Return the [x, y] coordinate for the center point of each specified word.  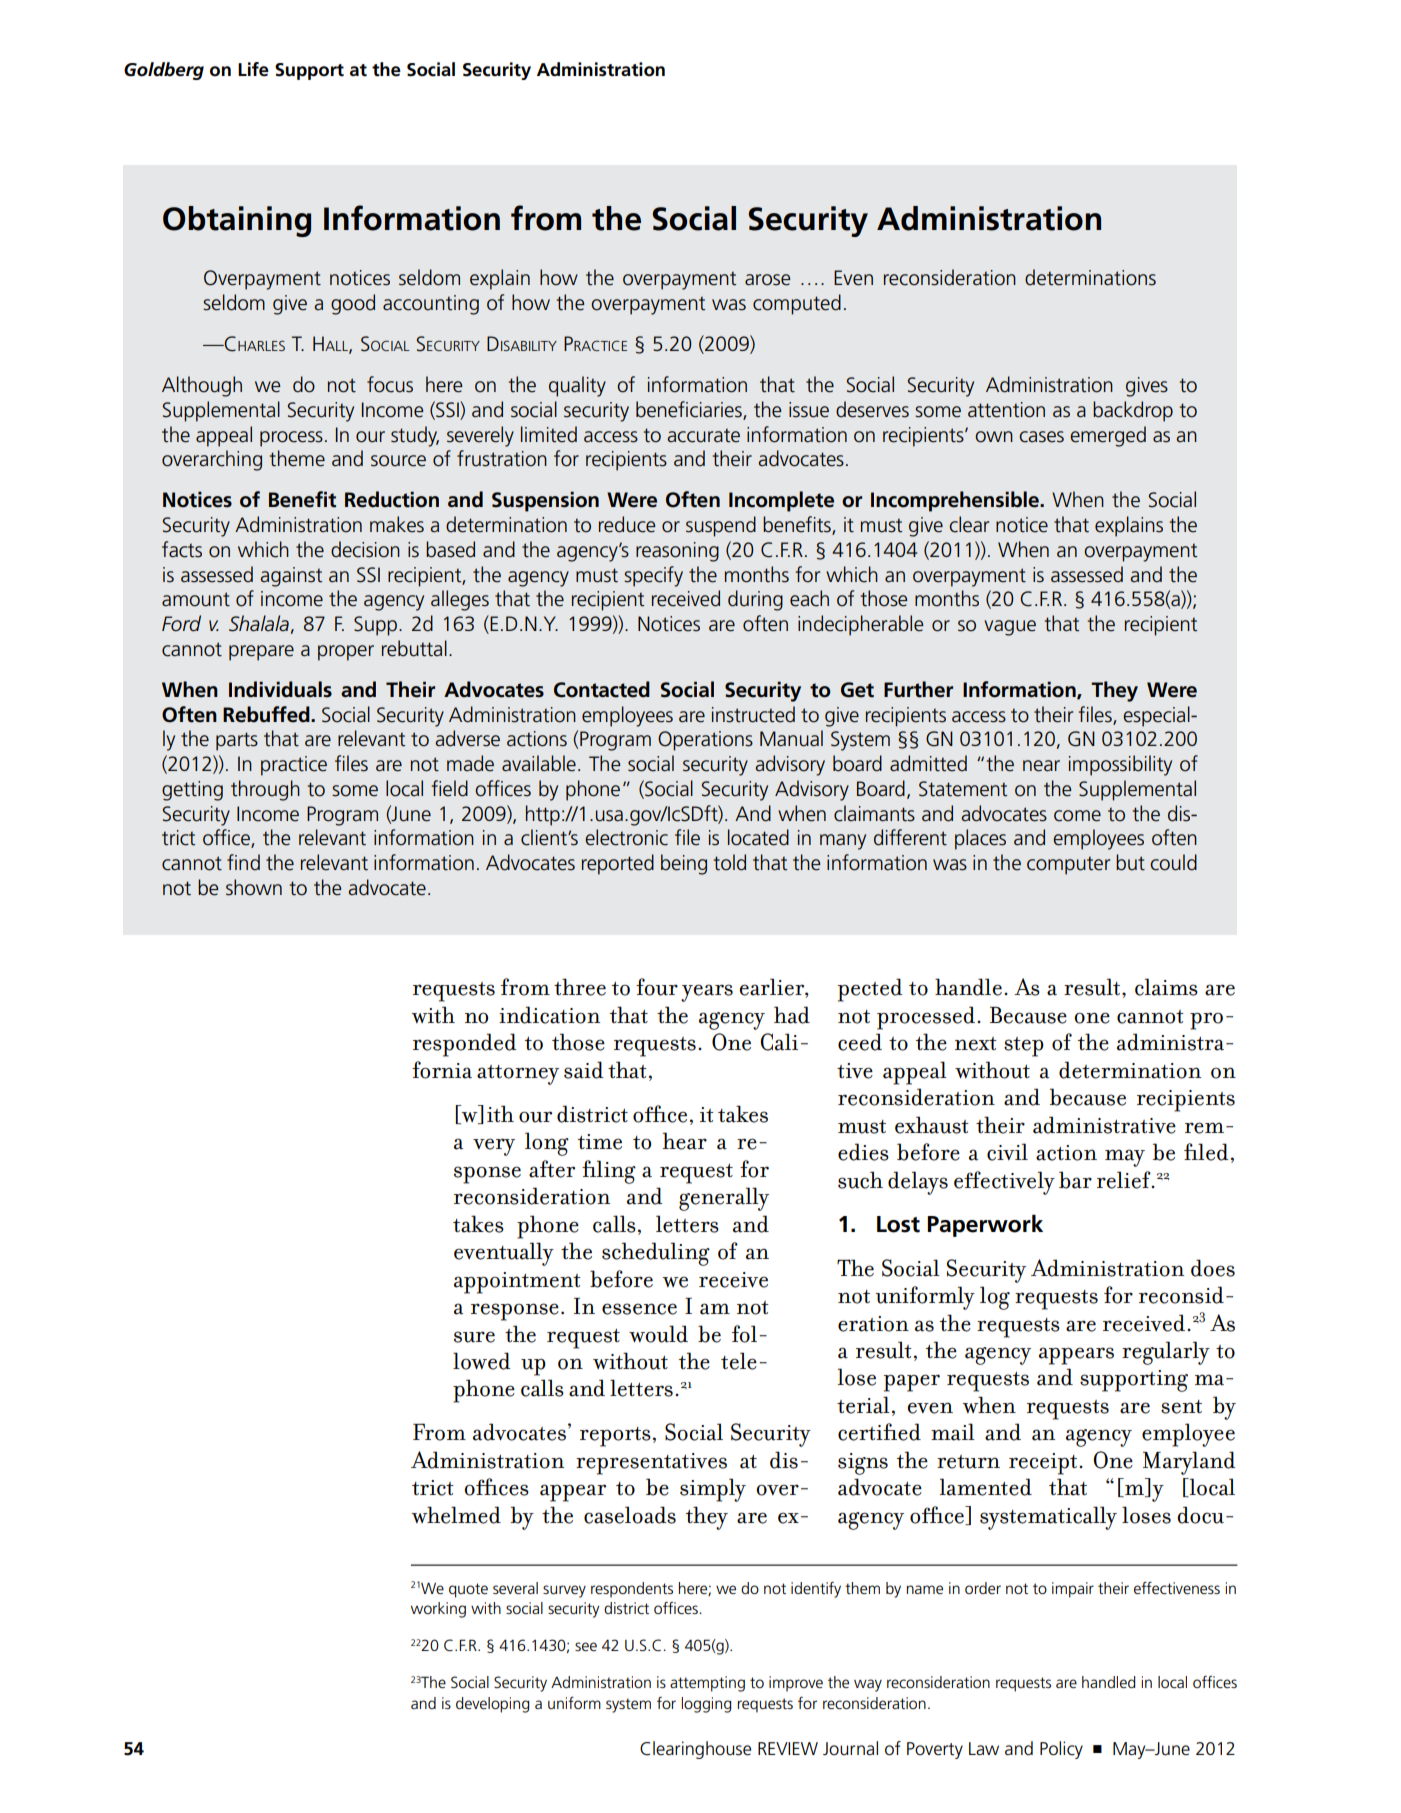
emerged [1108, 436]
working [438, 1610]
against [291, 577]
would [658, 1334]
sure [474, 1337]
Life [253, 69]
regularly [1166, 1353]
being [684, 864]
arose [768, 280]
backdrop [1133, 411]
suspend [721, 526]
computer [1068, 866]
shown [254, 887]
